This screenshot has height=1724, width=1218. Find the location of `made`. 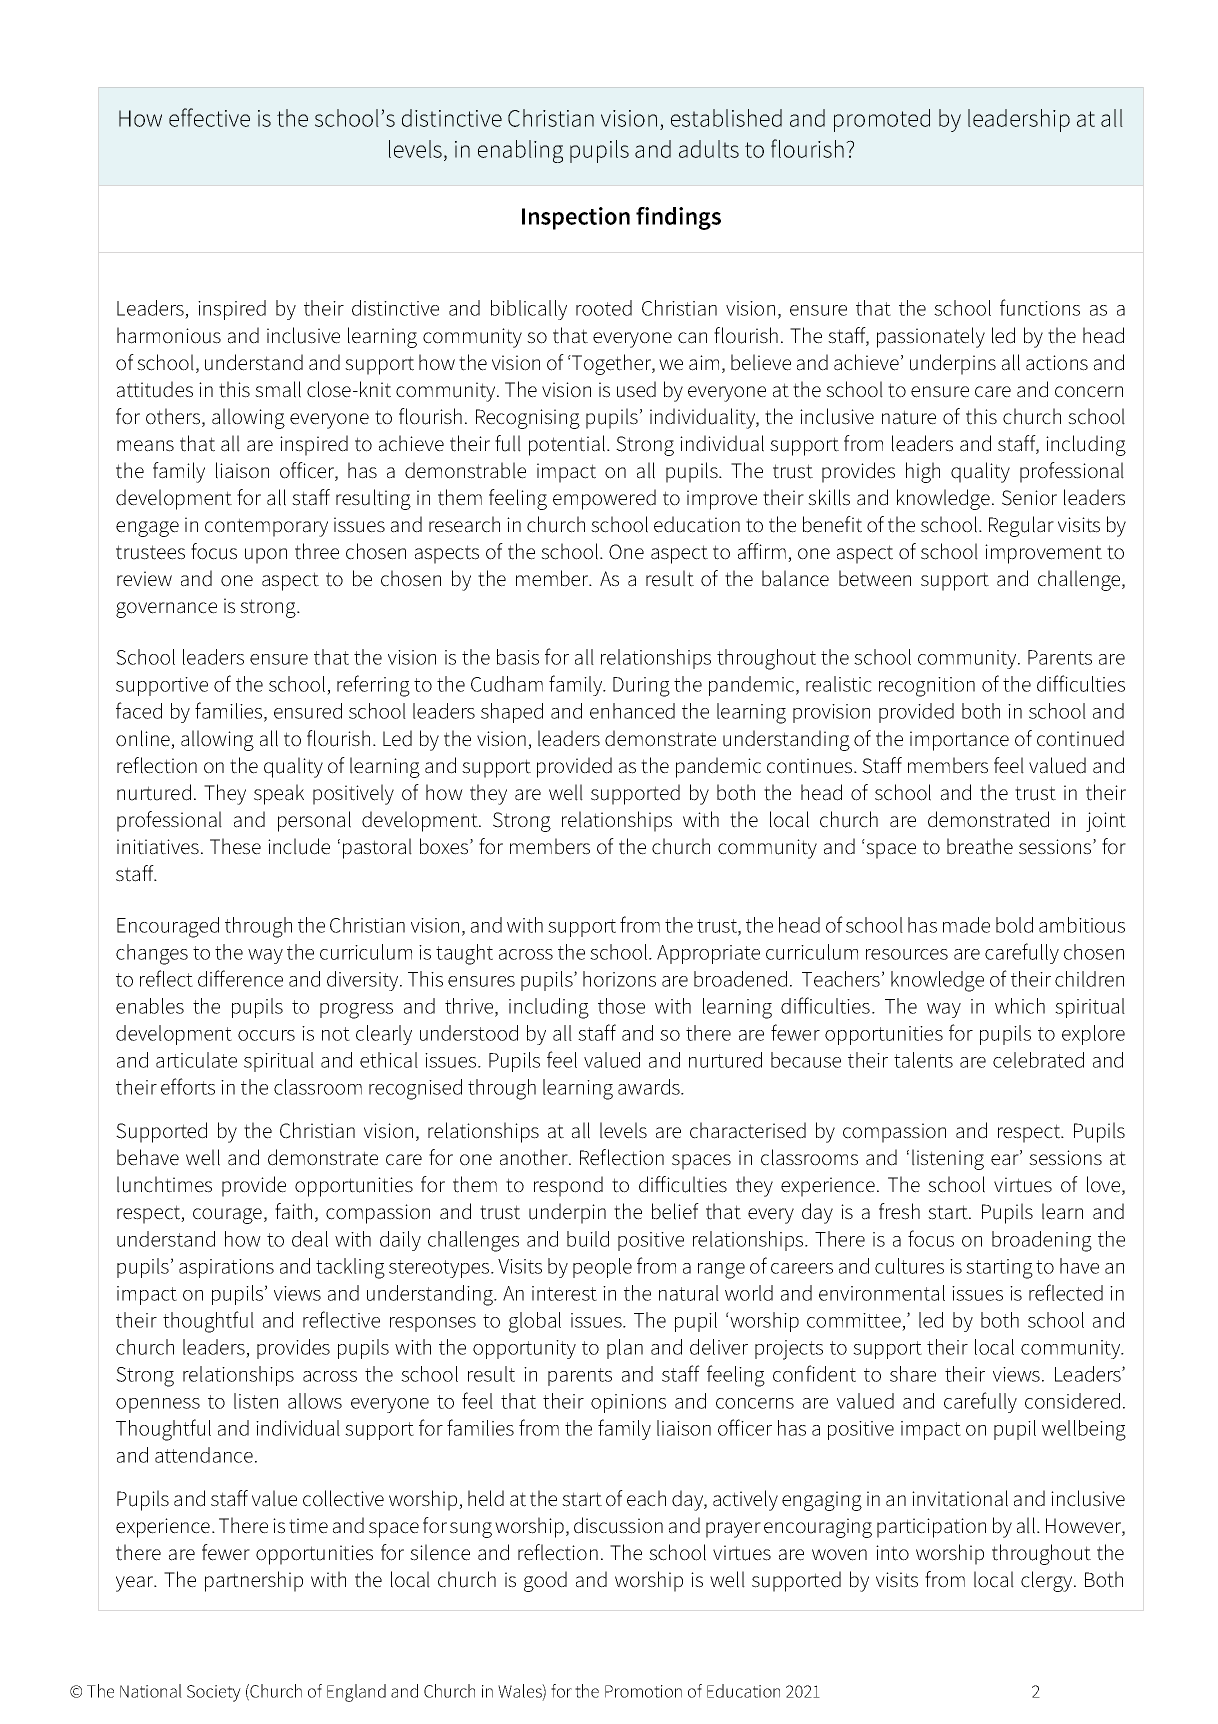

made is located at coordinates (966, 925).
